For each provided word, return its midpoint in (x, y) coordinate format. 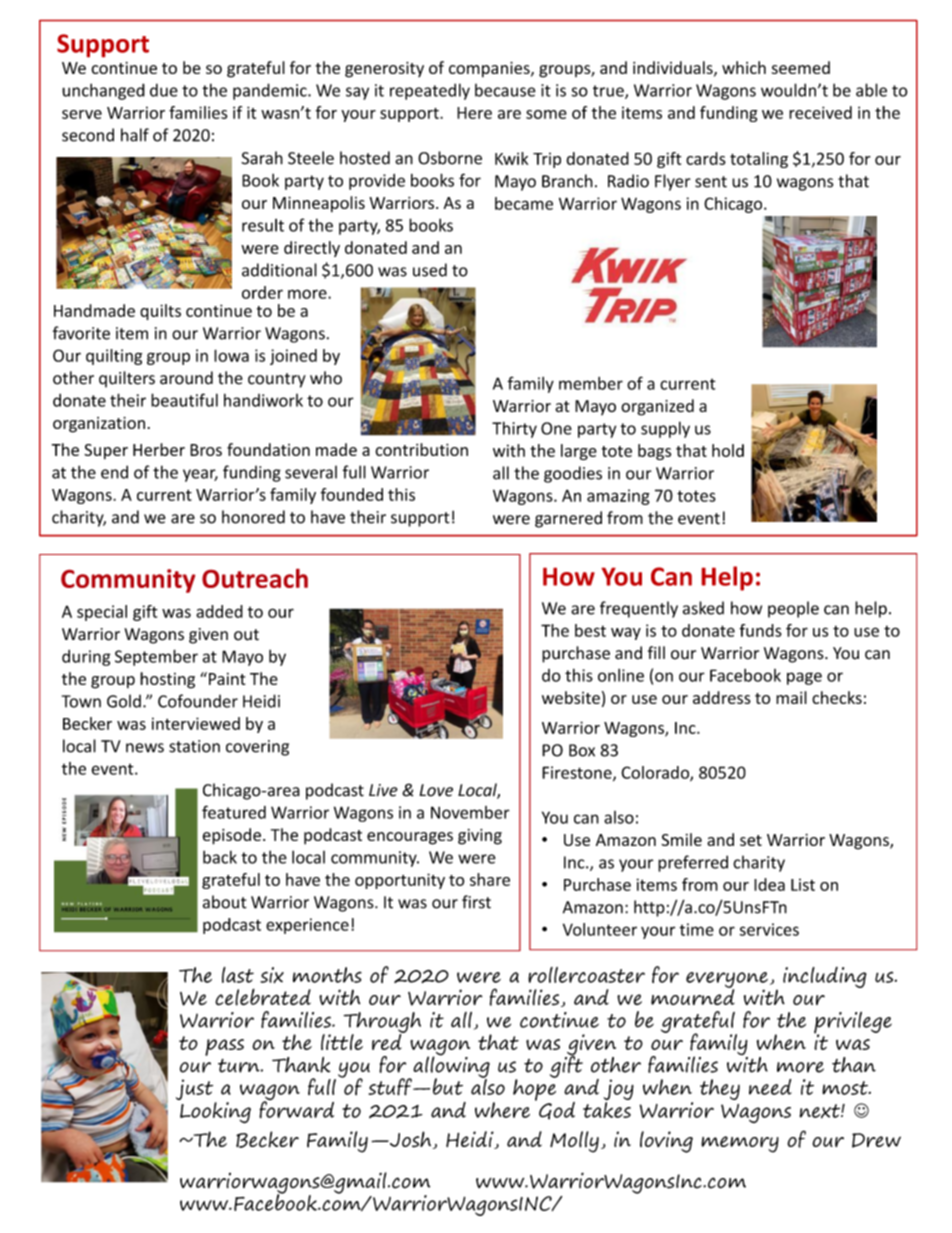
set (751, 840)
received (820, 112)
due (164, 90)
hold (728, 450)
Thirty (514, 429)
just (196, 1091)
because (505, 90)
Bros (206, 450)
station (194, 746)
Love (436, 790)
